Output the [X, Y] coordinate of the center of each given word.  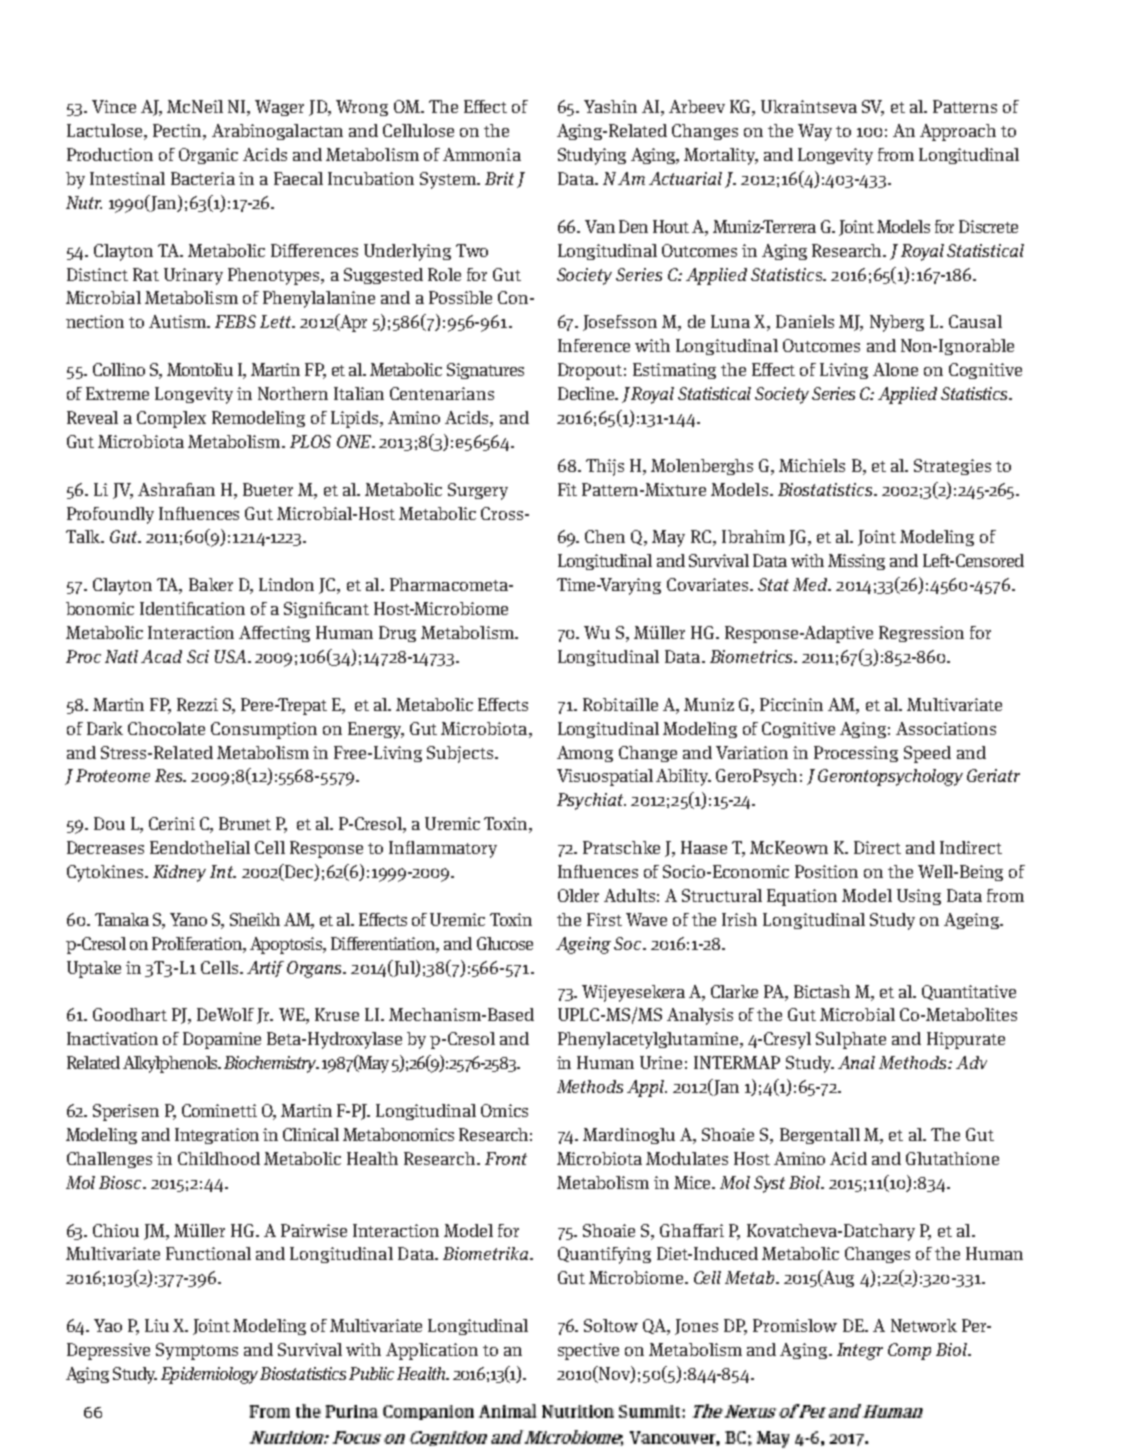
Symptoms [197, 1351]
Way [815, 132]
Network [924, 1325]
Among [585, 754]
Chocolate [166, 728]
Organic [208, 156]
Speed [927, 754]
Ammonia [482, 154]
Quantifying [604, 1255]
